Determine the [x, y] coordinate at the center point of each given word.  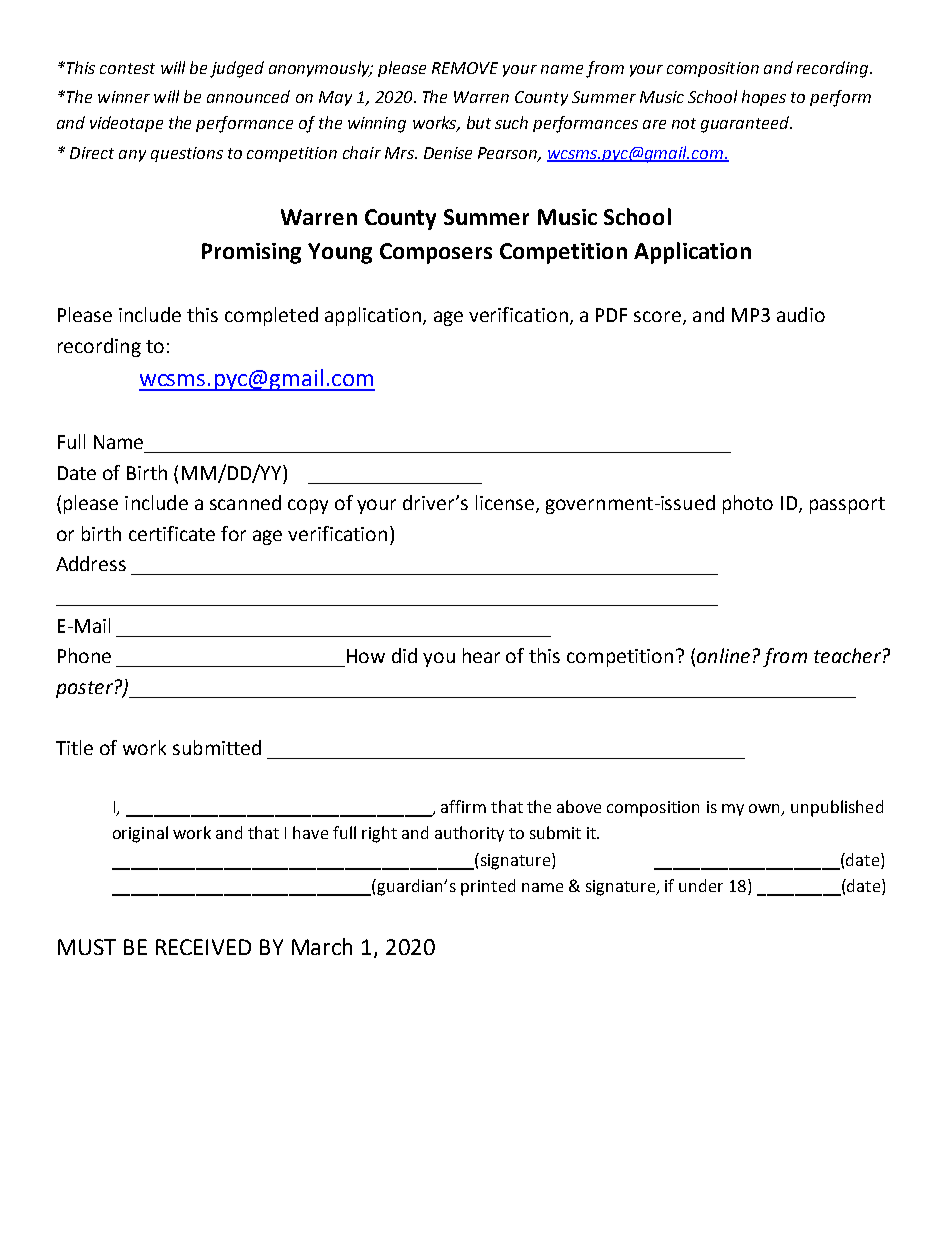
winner [124, 97]
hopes [764, 98]
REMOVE [465, 68]
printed [488, 887]
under [701, 885]
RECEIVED [203, 947]
